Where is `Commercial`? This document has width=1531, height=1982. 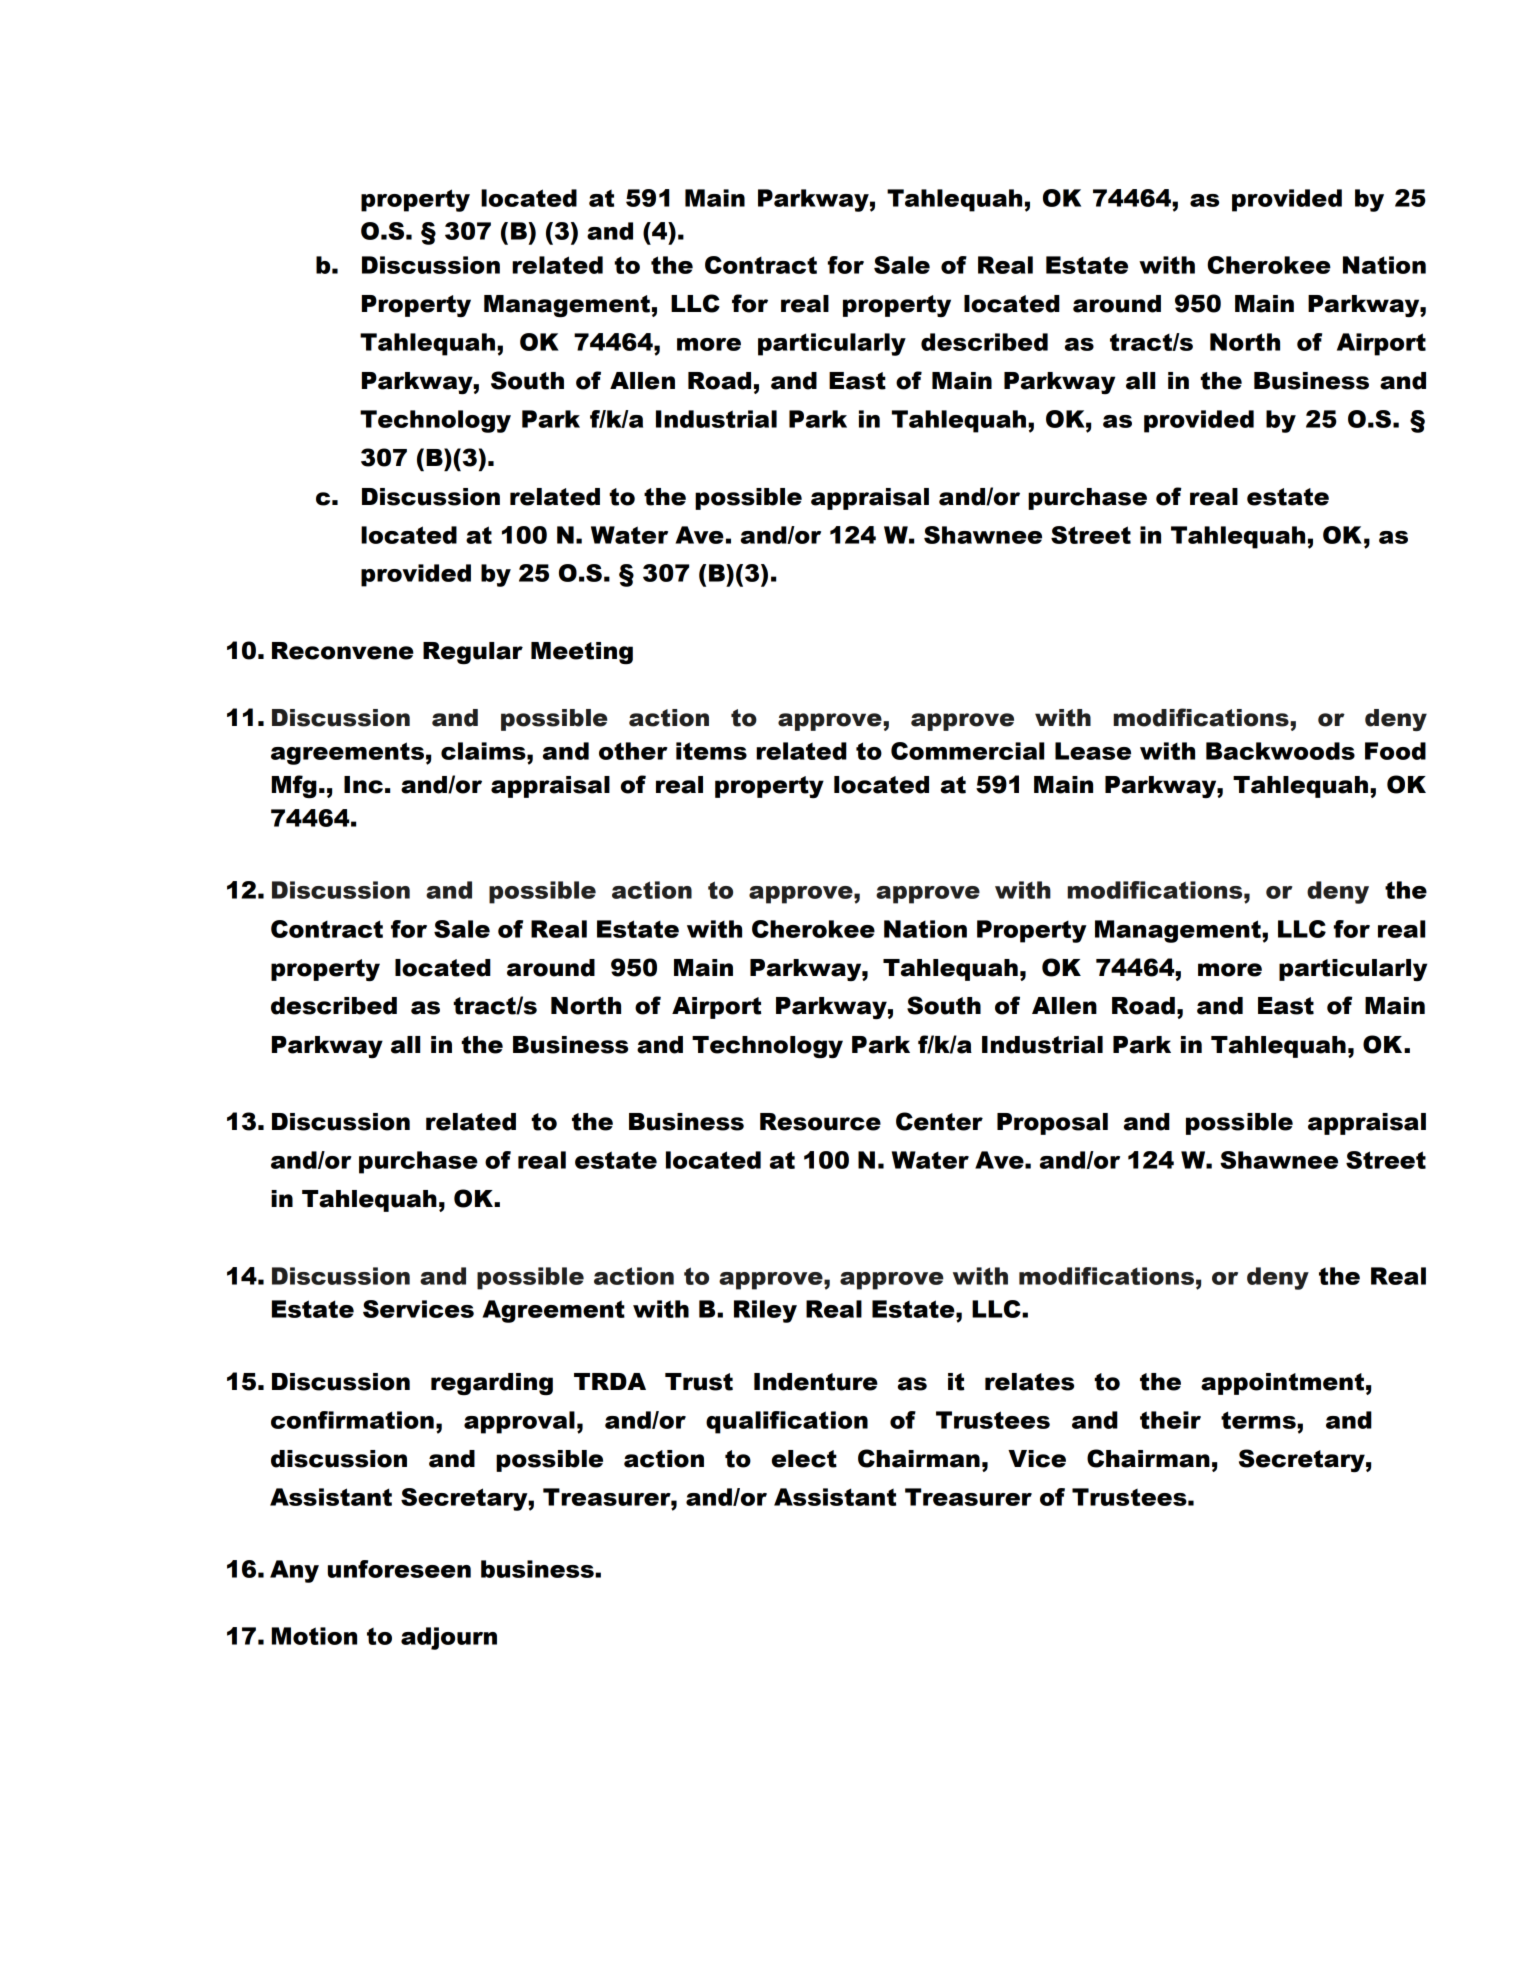 Commercial is located at coordinates (967, 751).
